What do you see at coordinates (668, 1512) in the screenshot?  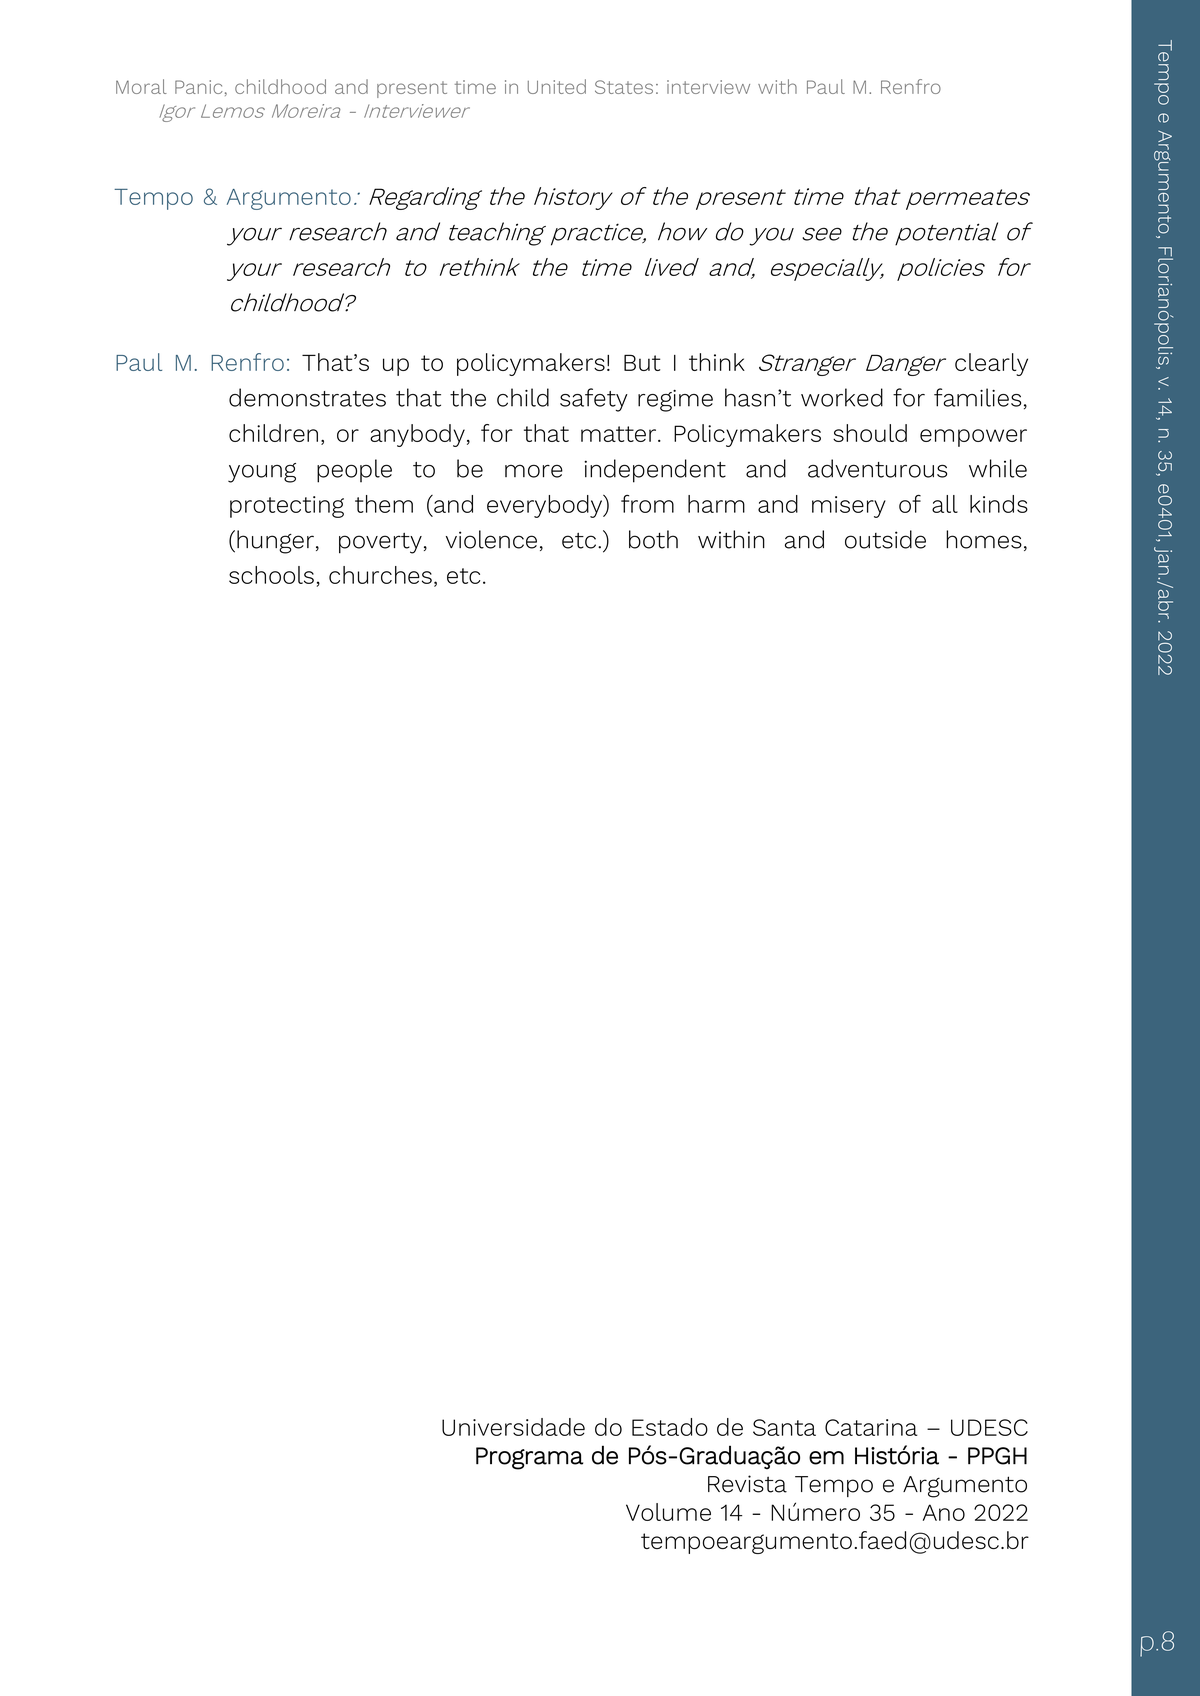 I see `Volume` at bounding box center [668, 1512].
